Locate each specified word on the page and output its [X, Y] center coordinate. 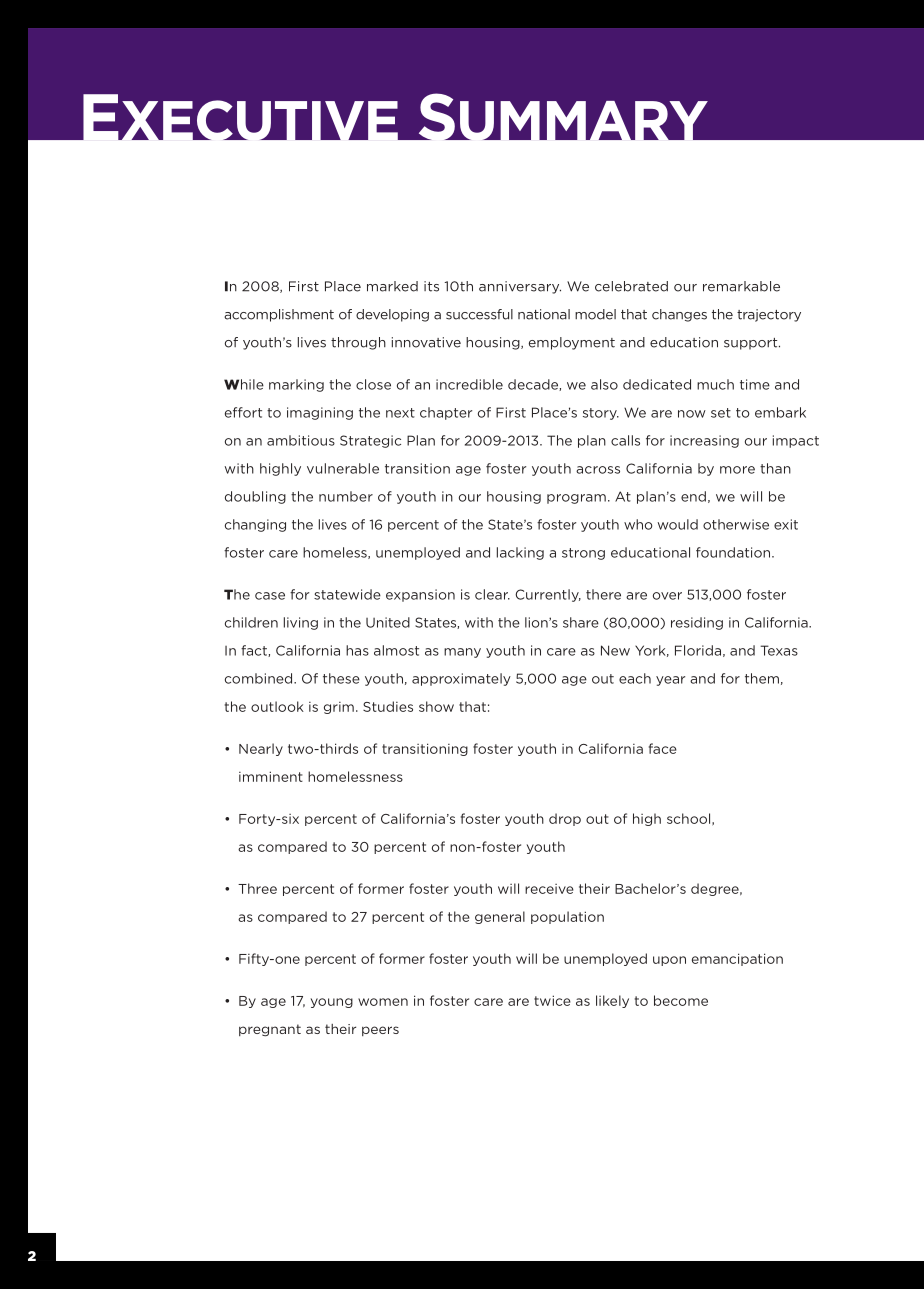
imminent [271, 776]
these [341, 678]
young [332, 1003]
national [544, 314]
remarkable [741, 286]
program [576, 499]
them [762, 678]
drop [565, 819]
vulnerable [343, 468]
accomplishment [279, 315]
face [663, 748]
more [737, 470]
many [462, 653]
